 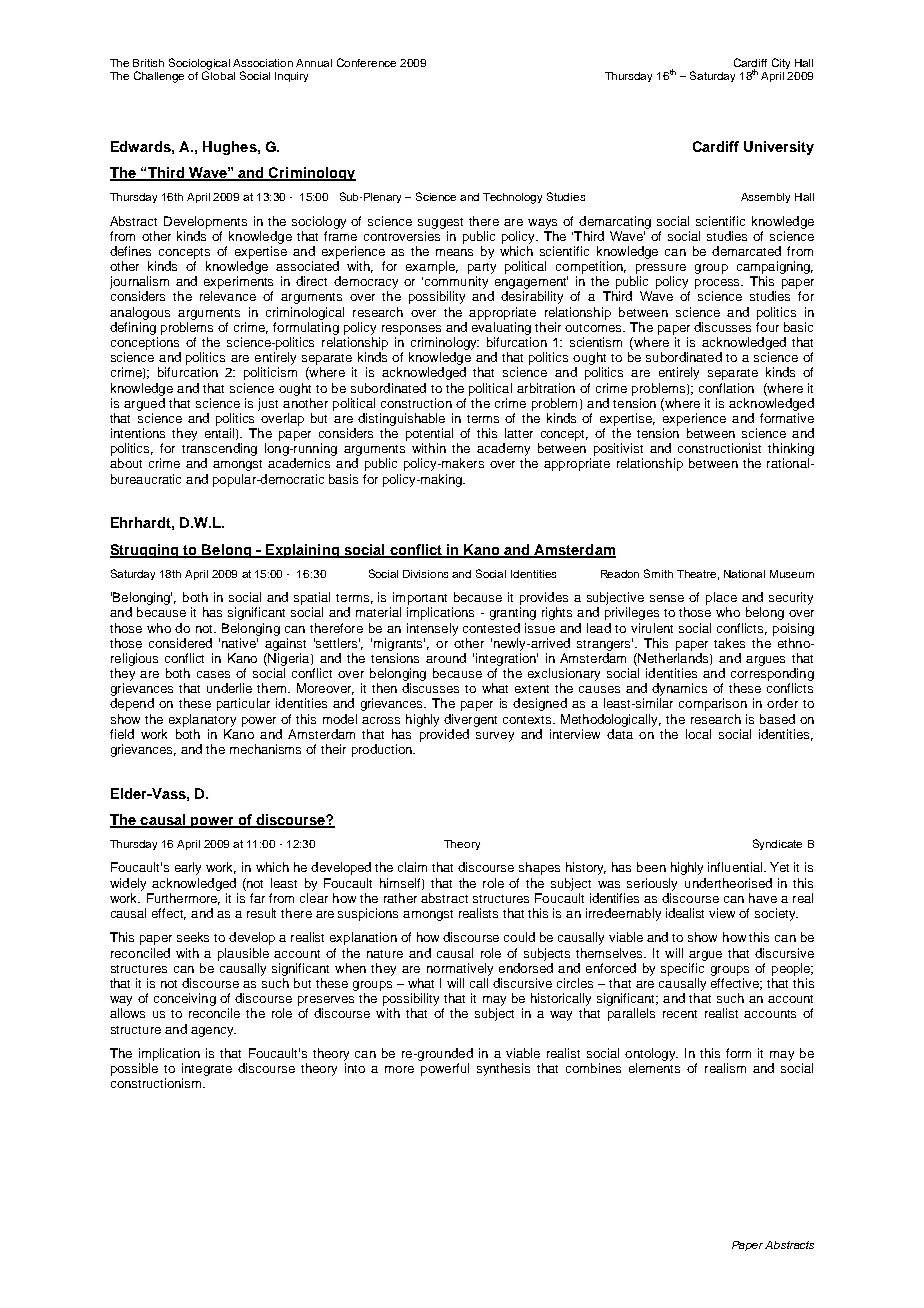 What do you see at coordinates (218, 74) in the screenshot?
I see `Global` at bounding box center [218, 74].
